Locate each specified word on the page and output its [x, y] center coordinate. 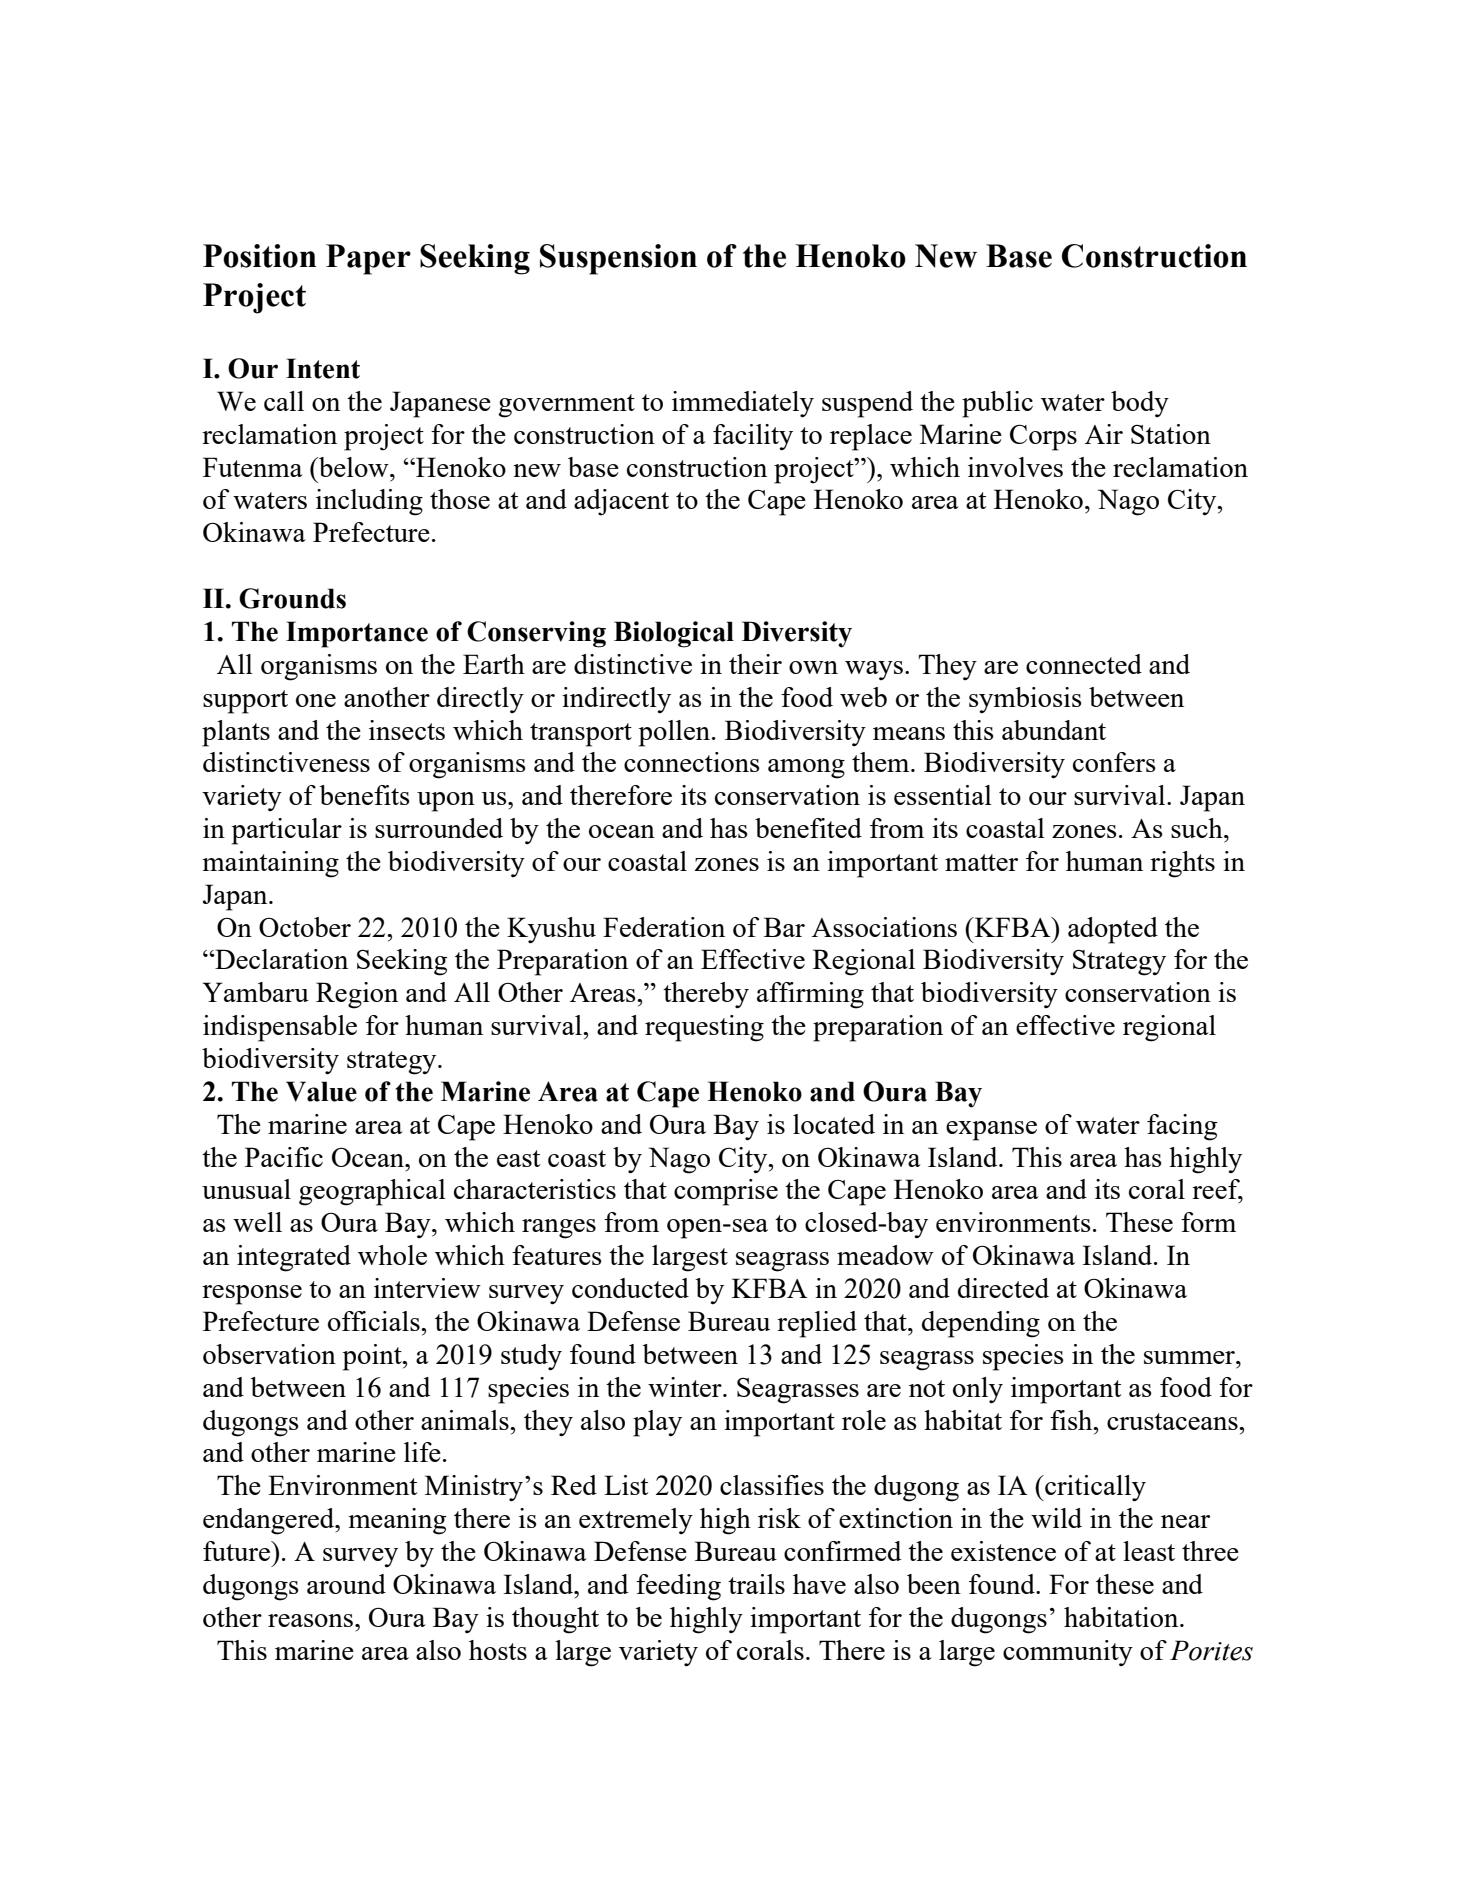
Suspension [618, 259]
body [1140, 404]
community [1068, 1653]
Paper [368, 259]
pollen [676, 733]
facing [1182, 1127]
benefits [364, 795]
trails [756, 1584]
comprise [726, 1192]
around [346, 1584]
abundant [1054, 730]
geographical [372, 1192]
